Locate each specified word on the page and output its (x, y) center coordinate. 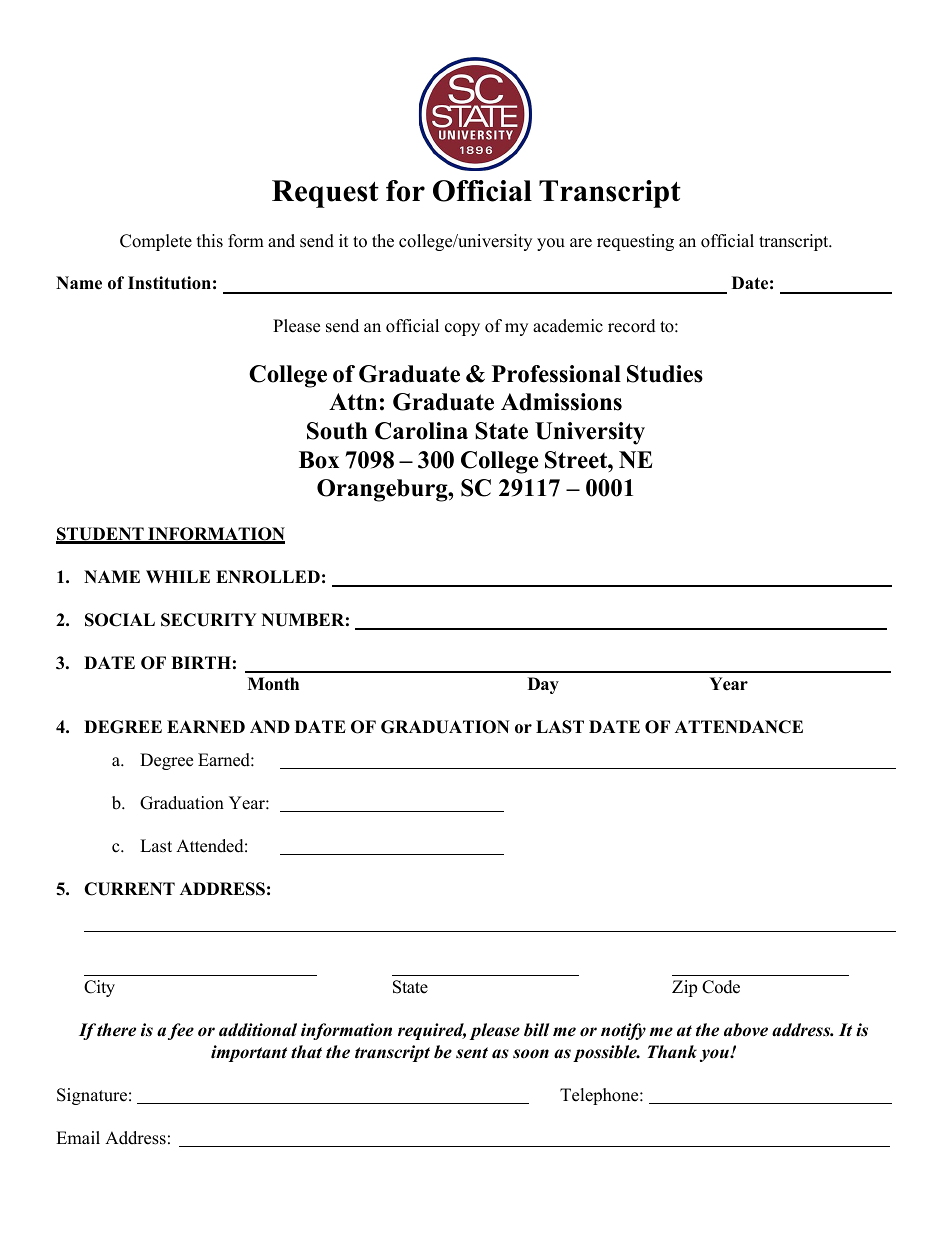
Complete (156, 242)
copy (462, 329)
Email (78, 1137)
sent (472, 1053)
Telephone (600, 1096)
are (581, 243)
